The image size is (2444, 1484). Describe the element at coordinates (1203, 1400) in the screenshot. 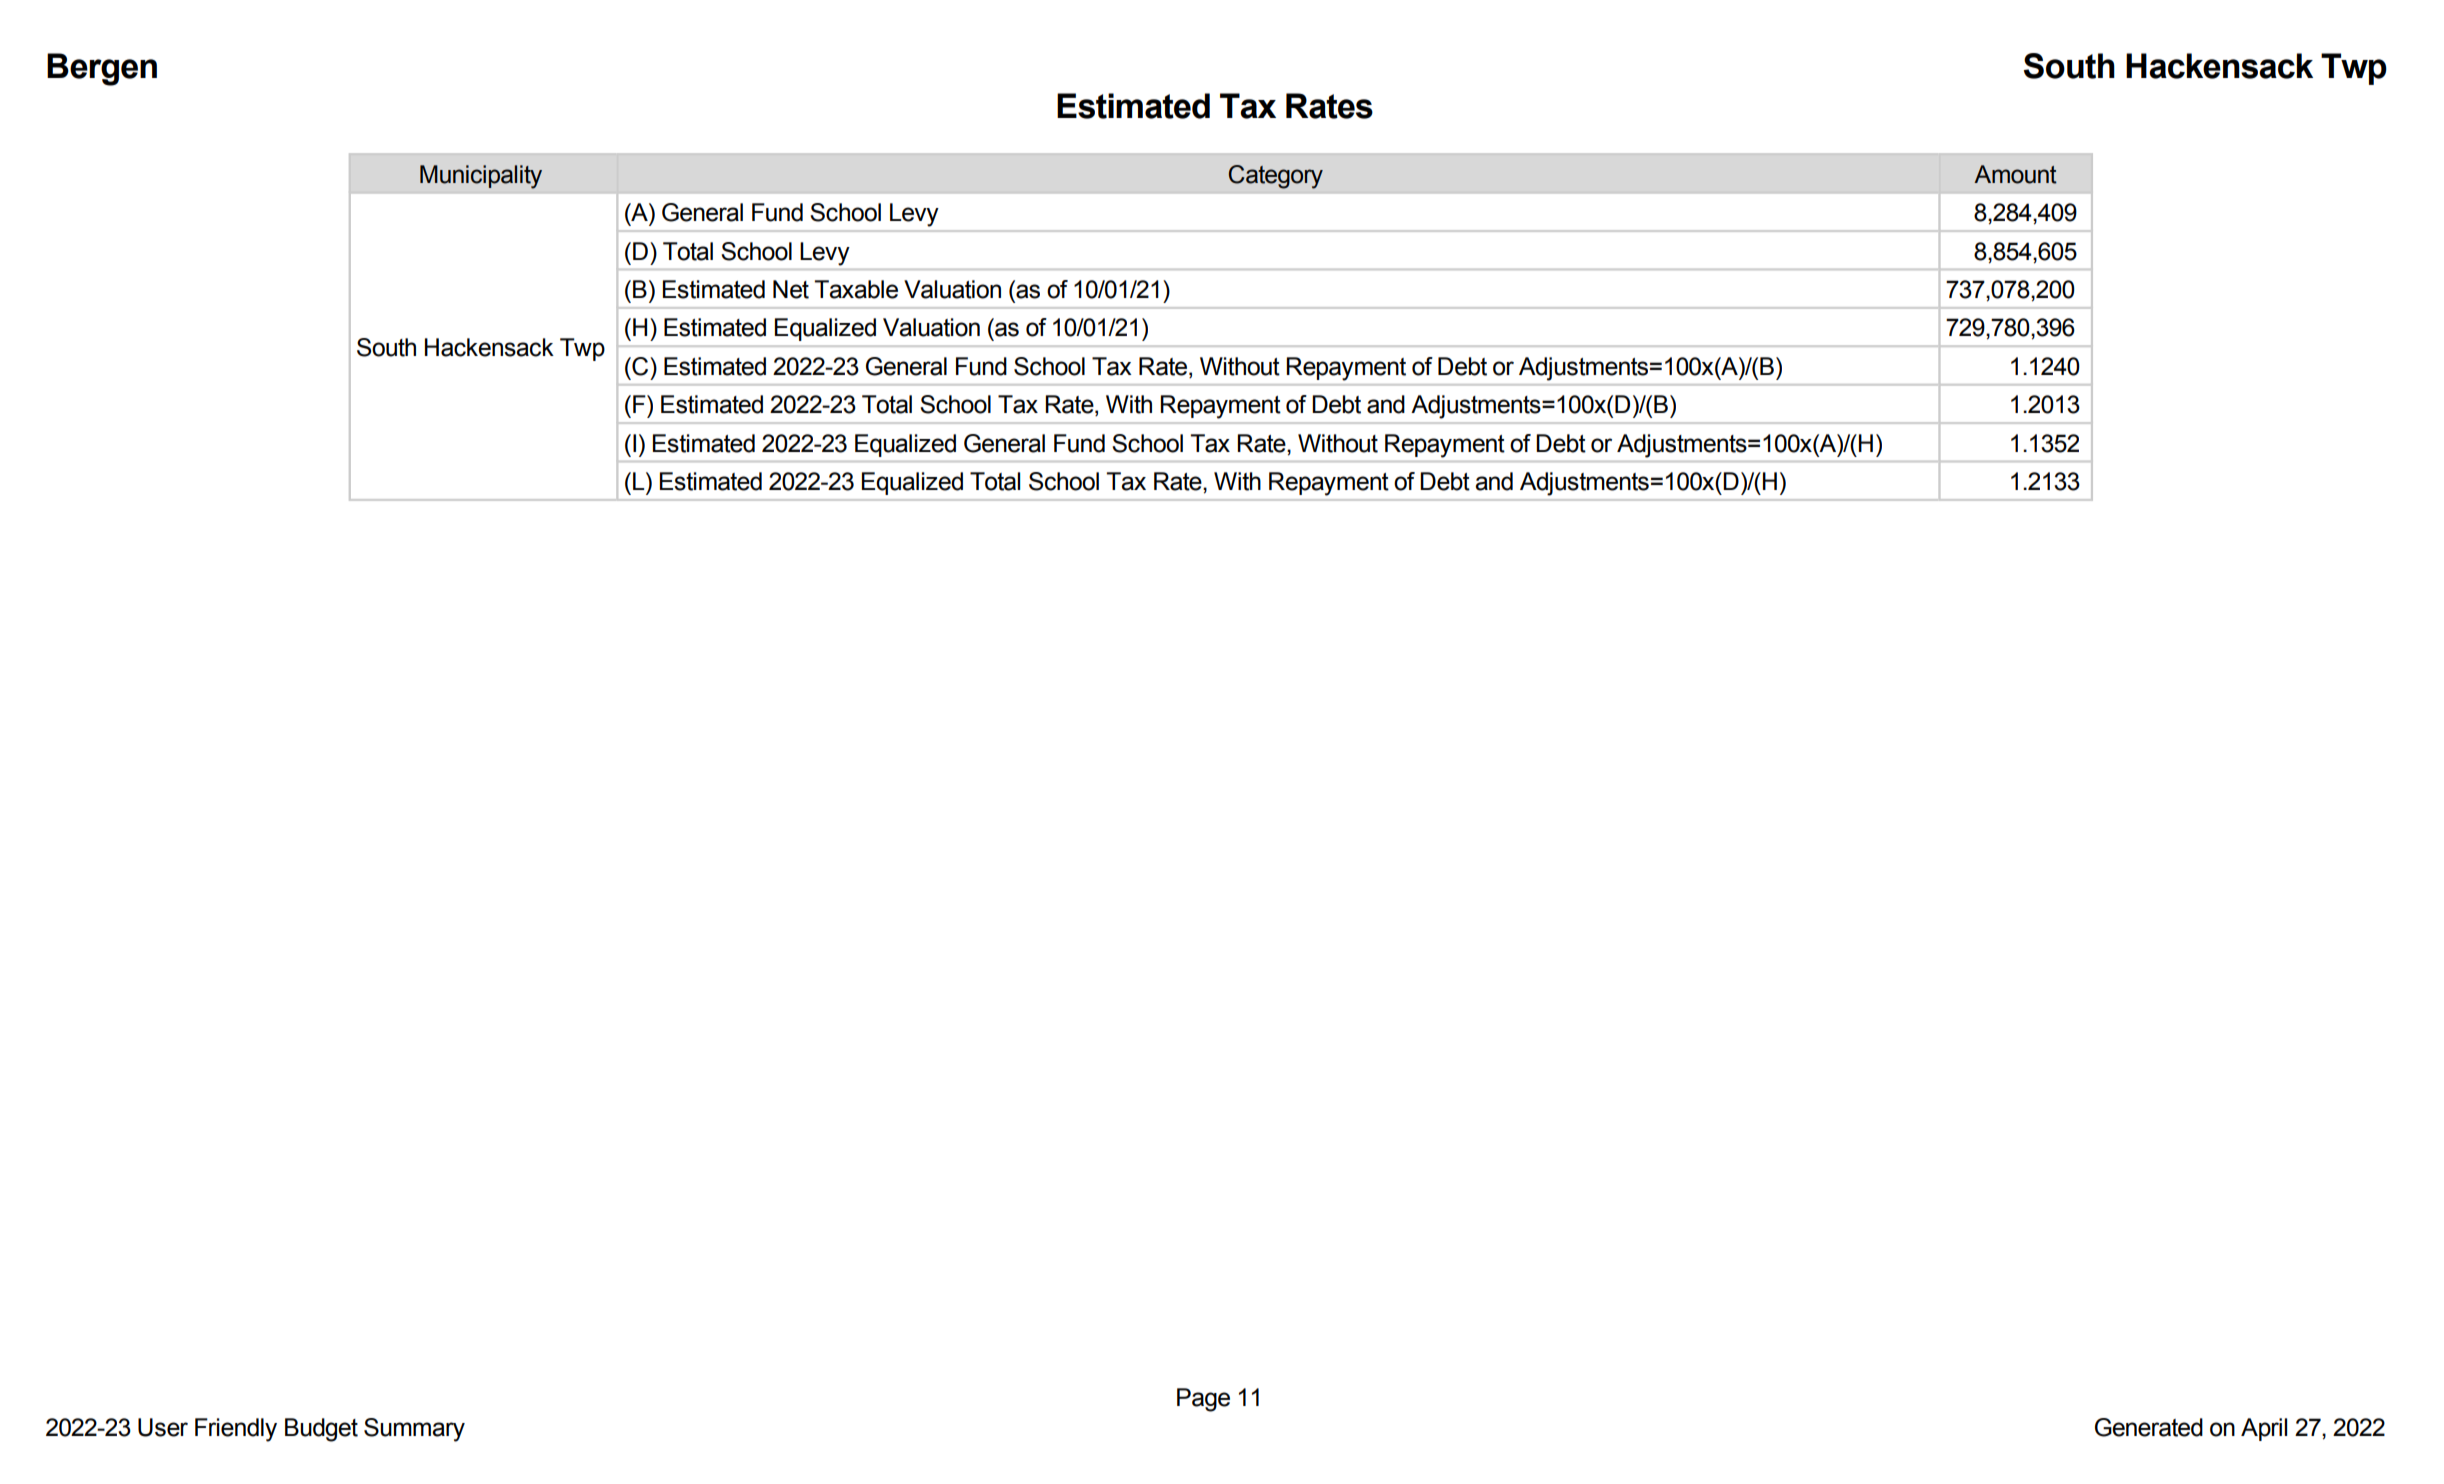

I see `Page` at that location.
